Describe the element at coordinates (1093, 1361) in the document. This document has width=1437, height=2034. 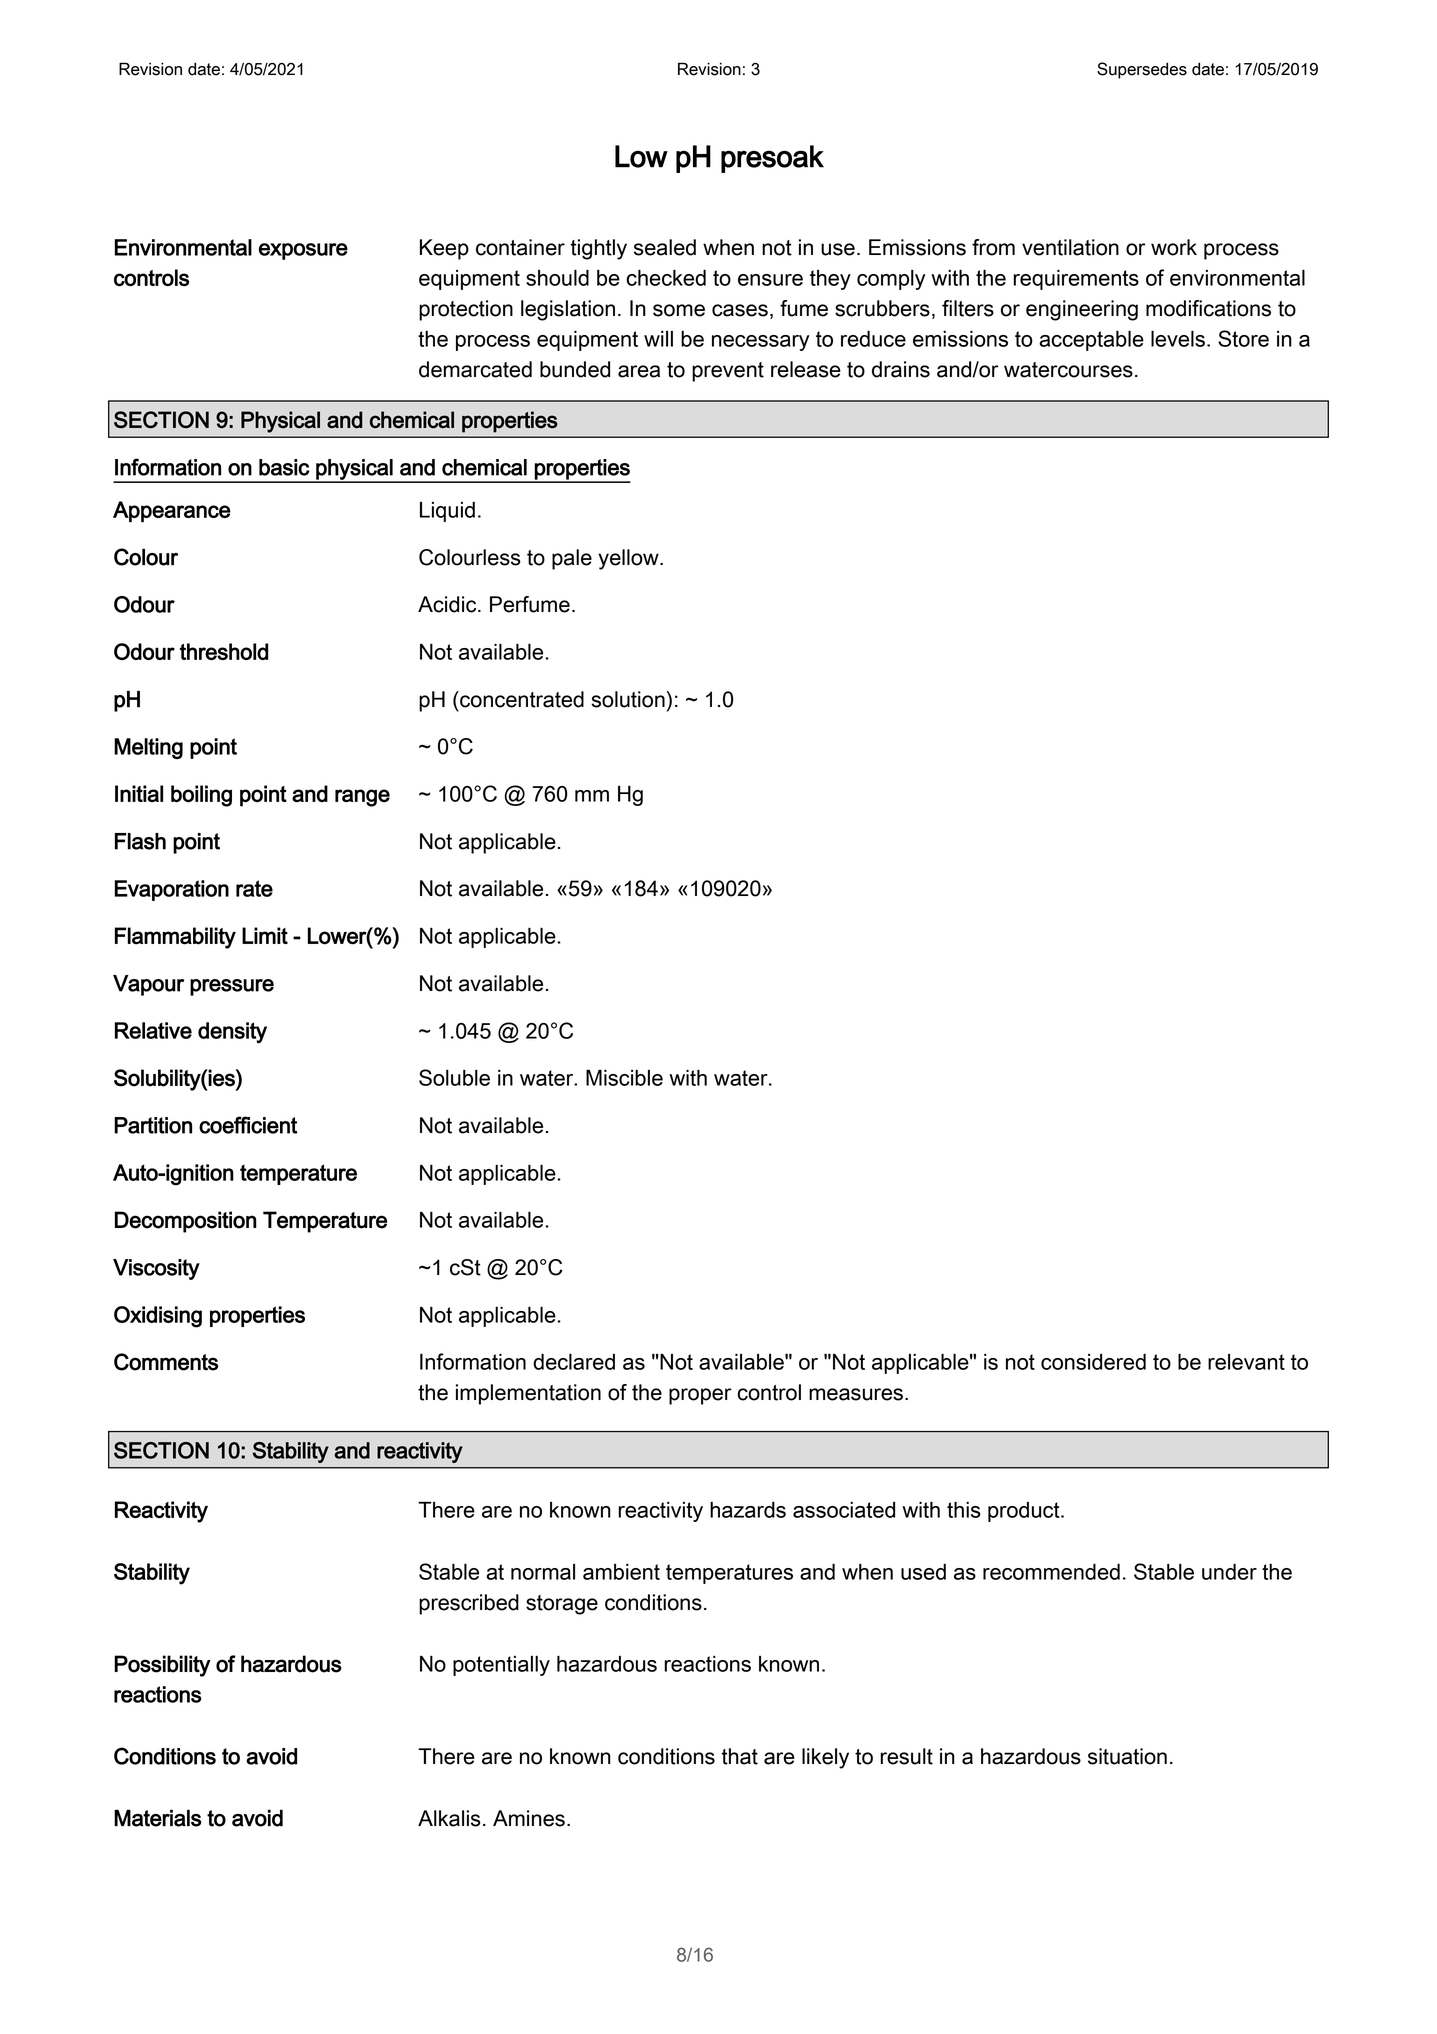
I see `considered` at that location.
